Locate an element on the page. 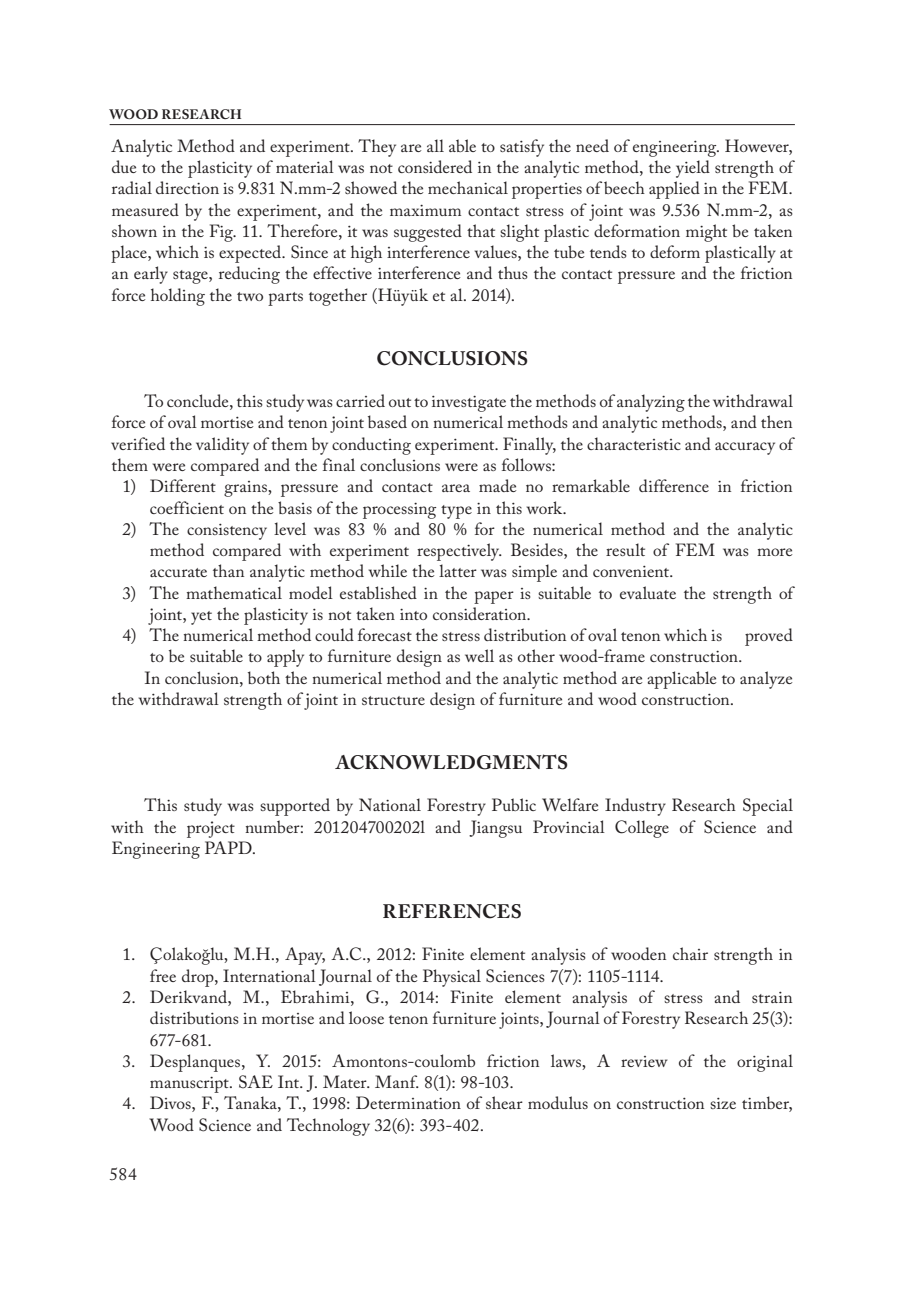 This document has height=1316, width=921. considered is located at coordinates (435, 166).
